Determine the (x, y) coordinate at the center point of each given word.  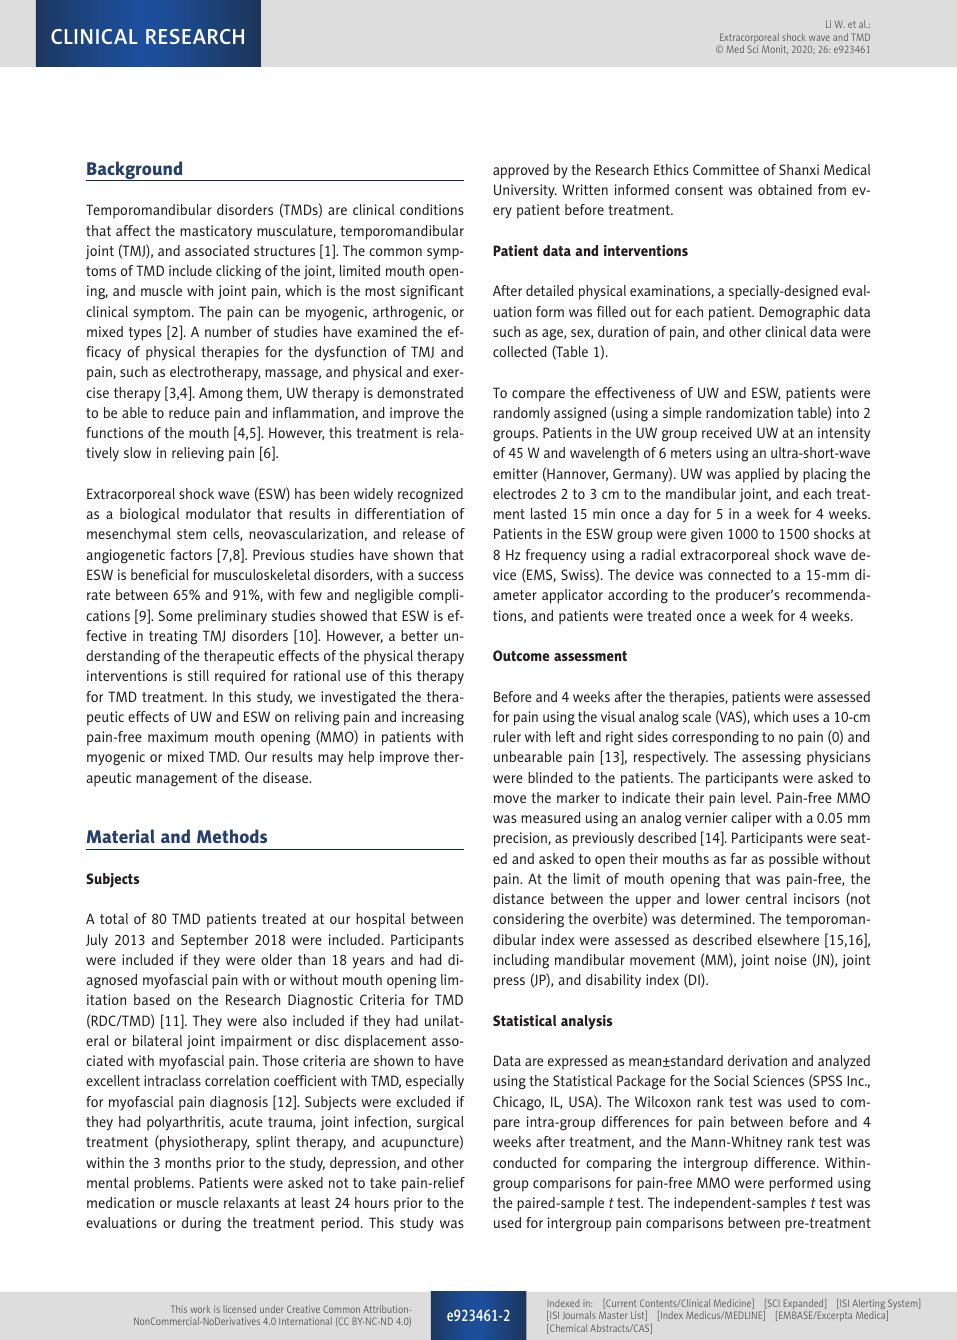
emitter (515, 473)
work (201, 1309)
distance (518, 898)
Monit (775, 49)
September (214, 941)
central (766, 898)
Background (135, 171)
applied (757, 475)
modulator (218, 513)
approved (521, 171)
